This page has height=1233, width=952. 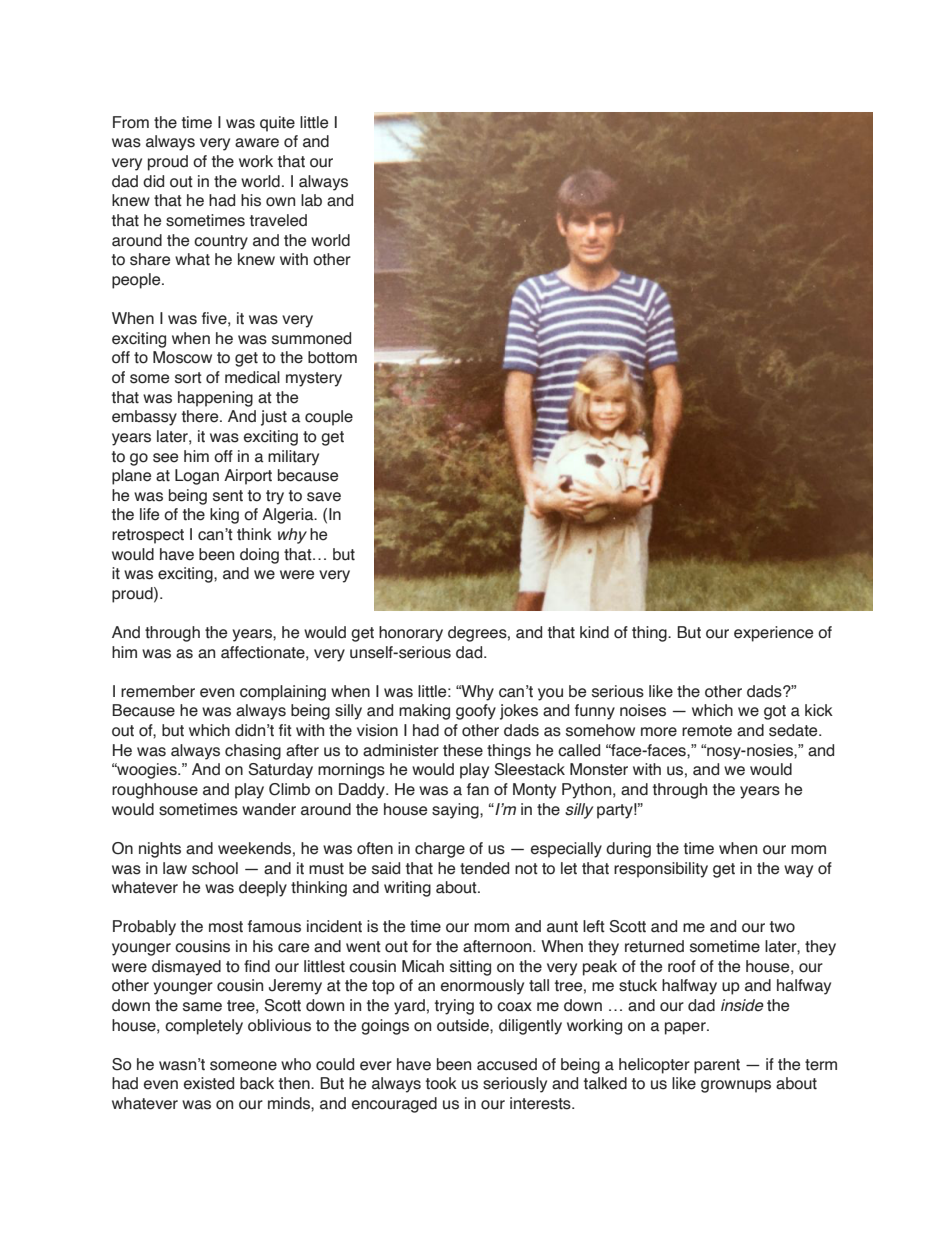 I want to click on these, so click(x=463, y=750).
